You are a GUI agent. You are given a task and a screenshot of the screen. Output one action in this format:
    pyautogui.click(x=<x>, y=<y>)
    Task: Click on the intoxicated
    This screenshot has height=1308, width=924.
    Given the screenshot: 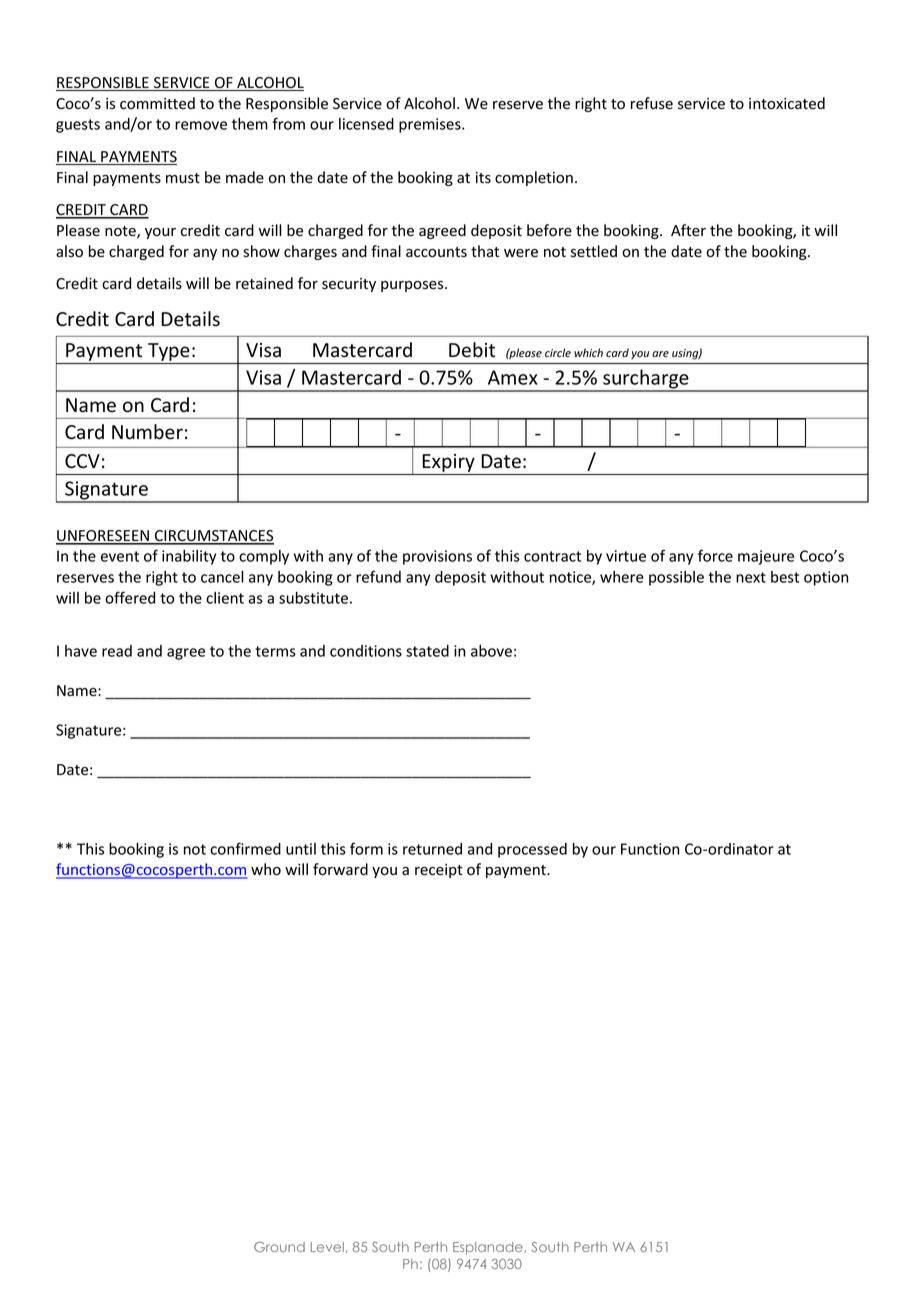 What is the action you would take?
    pyautogui.click(x=787, y=103)
